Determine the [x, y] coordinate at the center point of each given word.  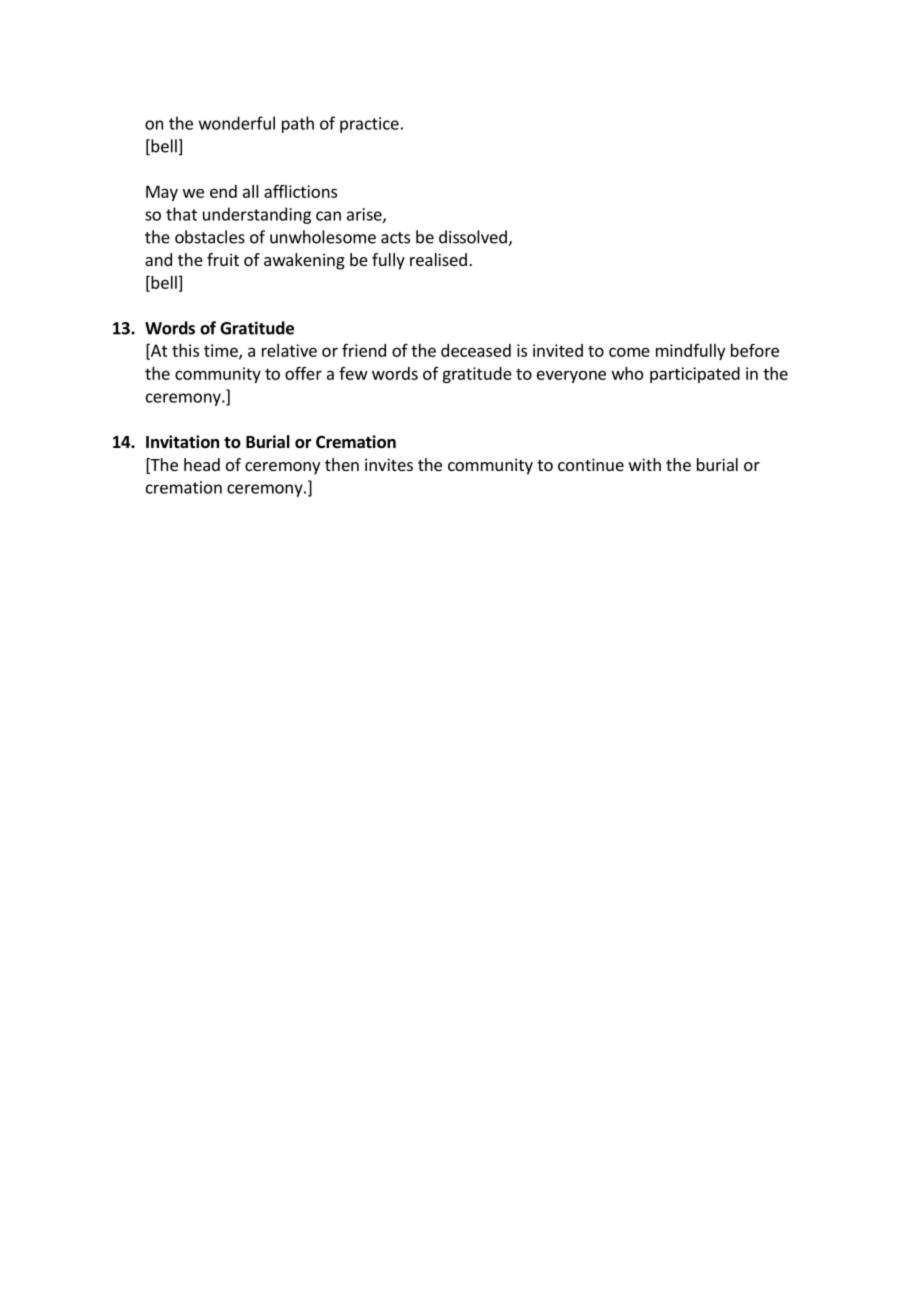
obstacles [210, 237]
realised [438, 259]
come [629, 352]
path [298, 124]
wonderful [237, 123]
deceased [476, 350]
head [202, 464]
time [222, 351]
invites [389, 464]
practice [369, 125]
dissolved [474, 238]
